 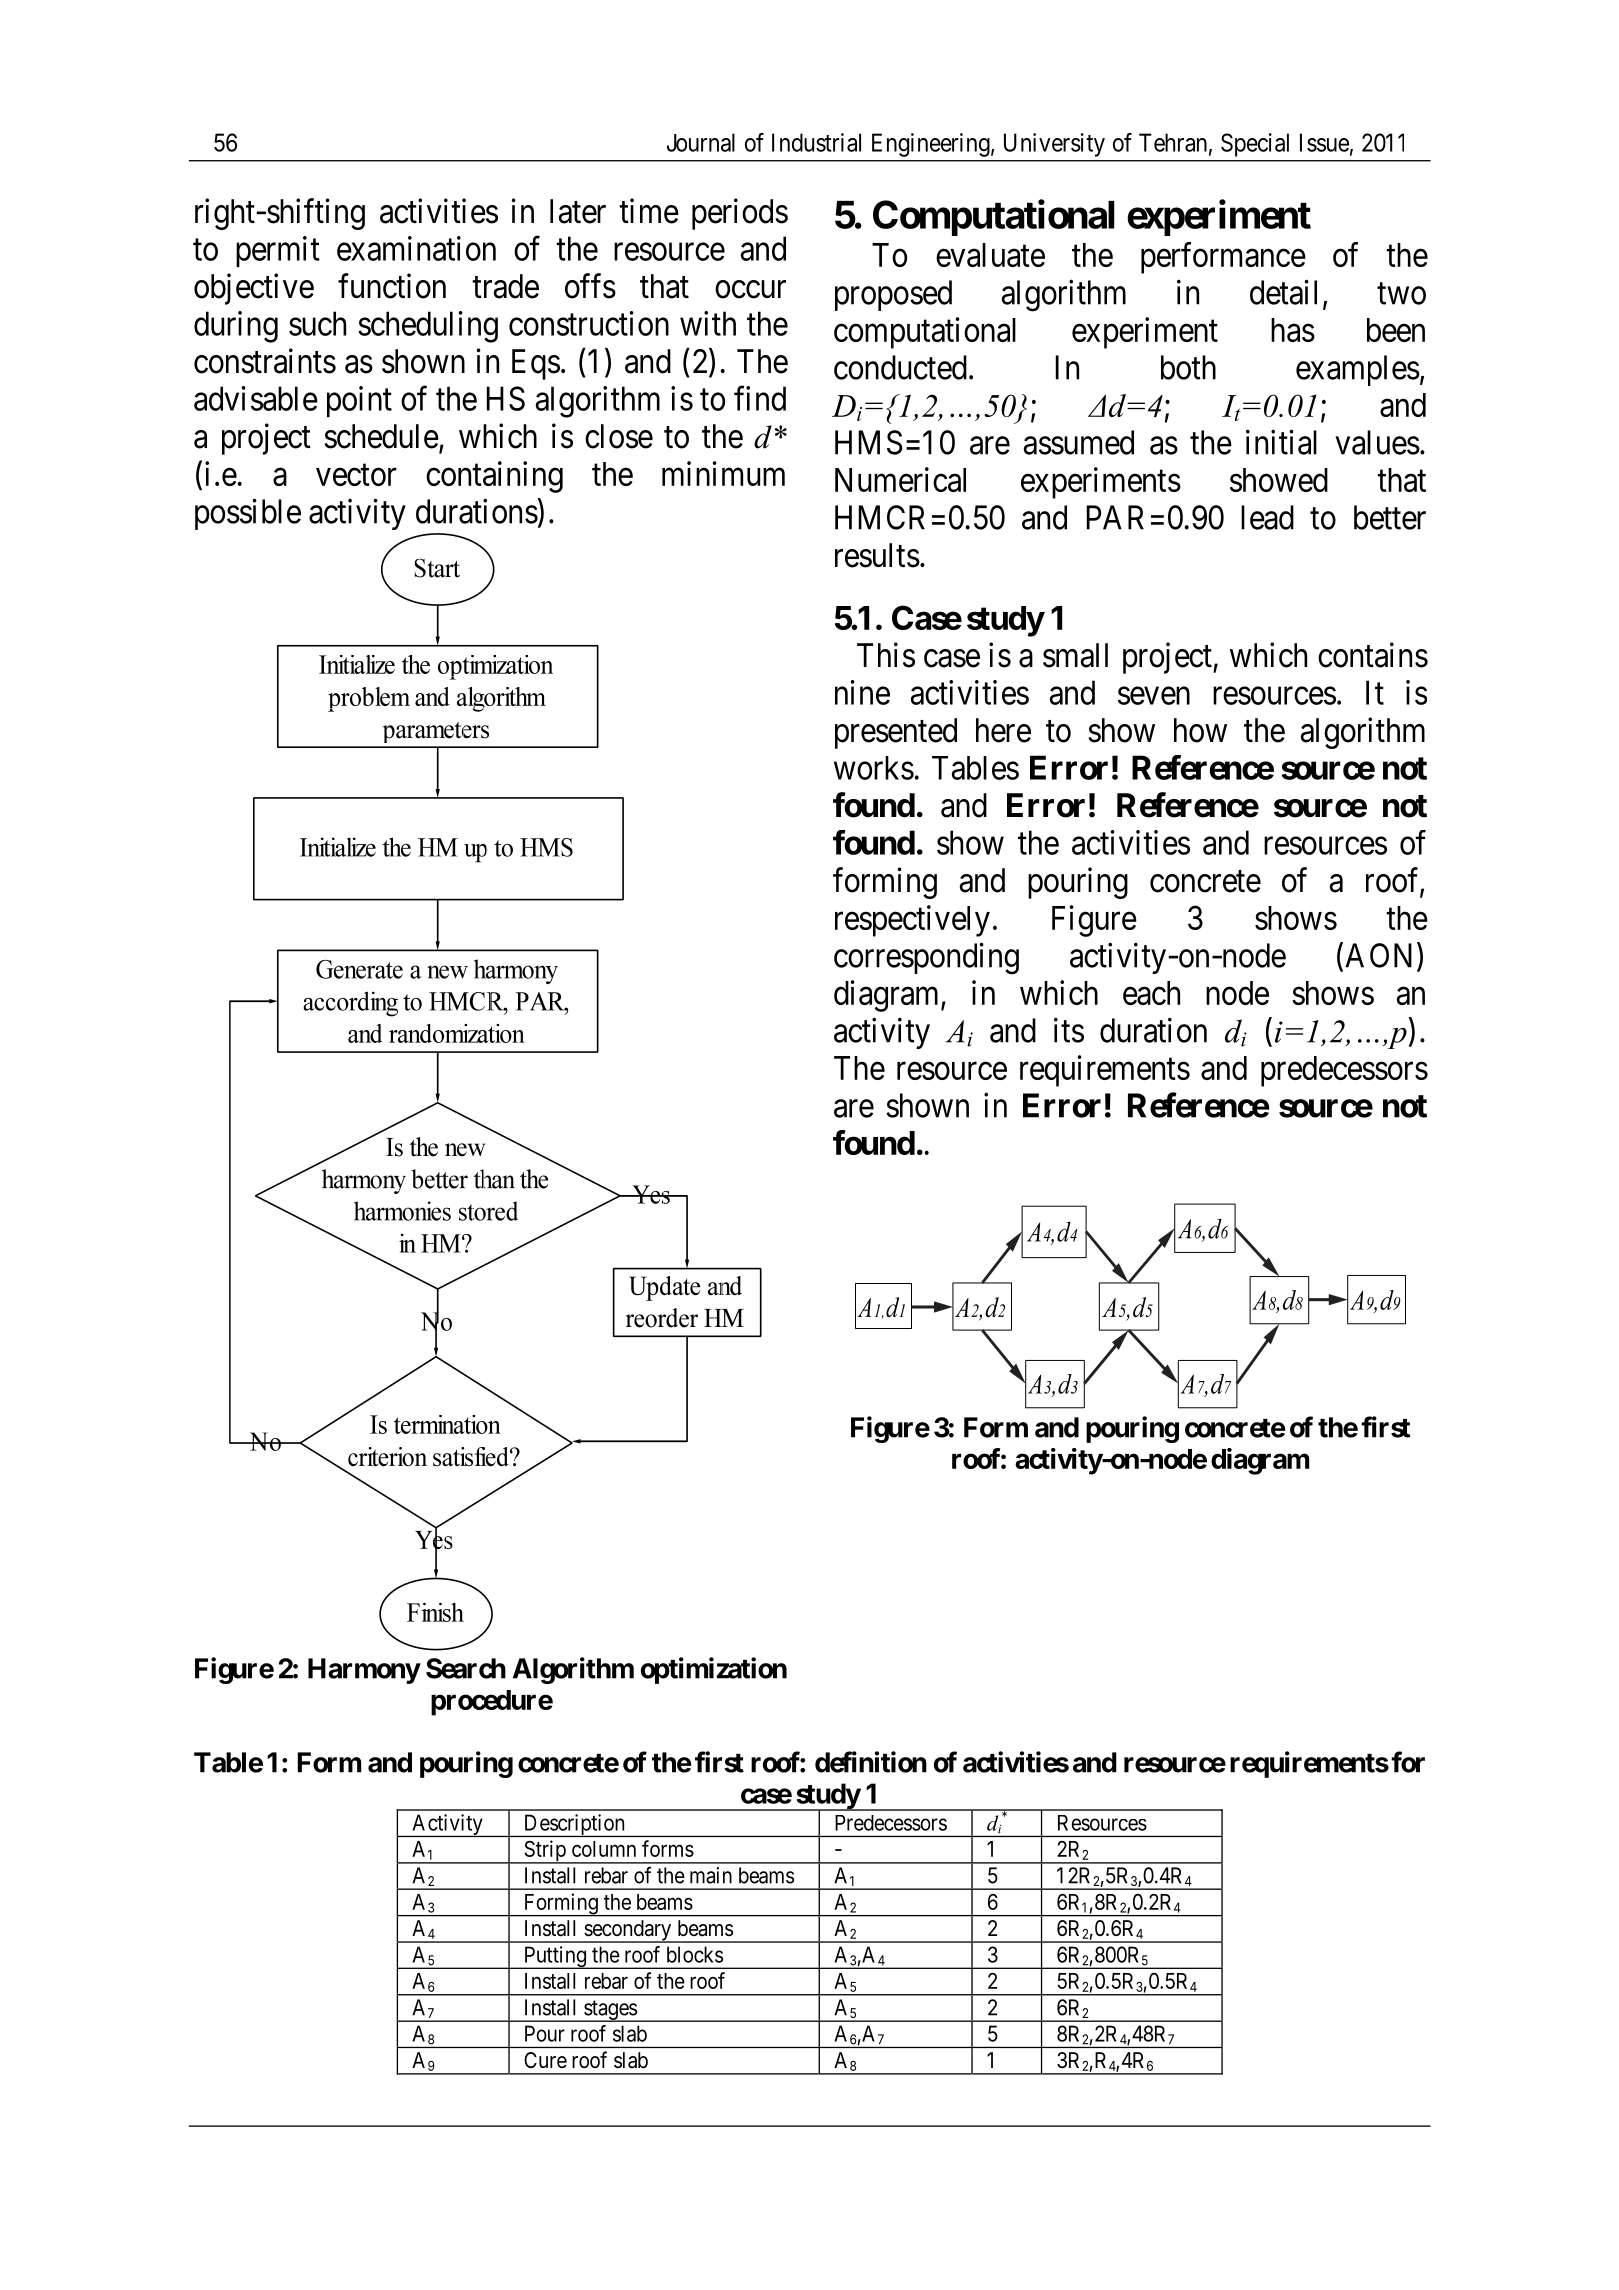 What do you see at coordinates (816, 142) in the image?
I see `Industrial` at bounding box center [816, 142].
